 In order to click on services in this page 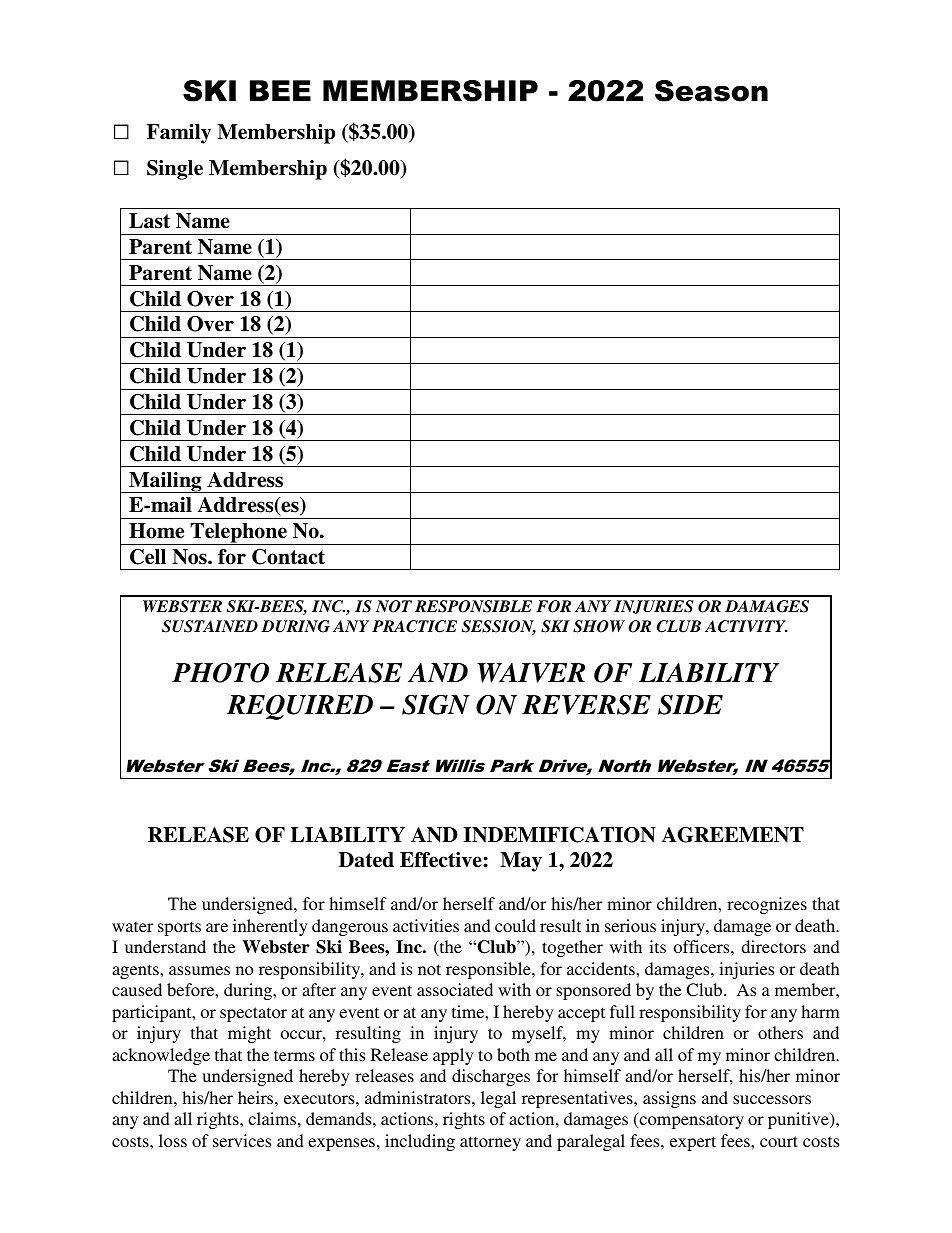, I will do `click(242, 1140)`.
